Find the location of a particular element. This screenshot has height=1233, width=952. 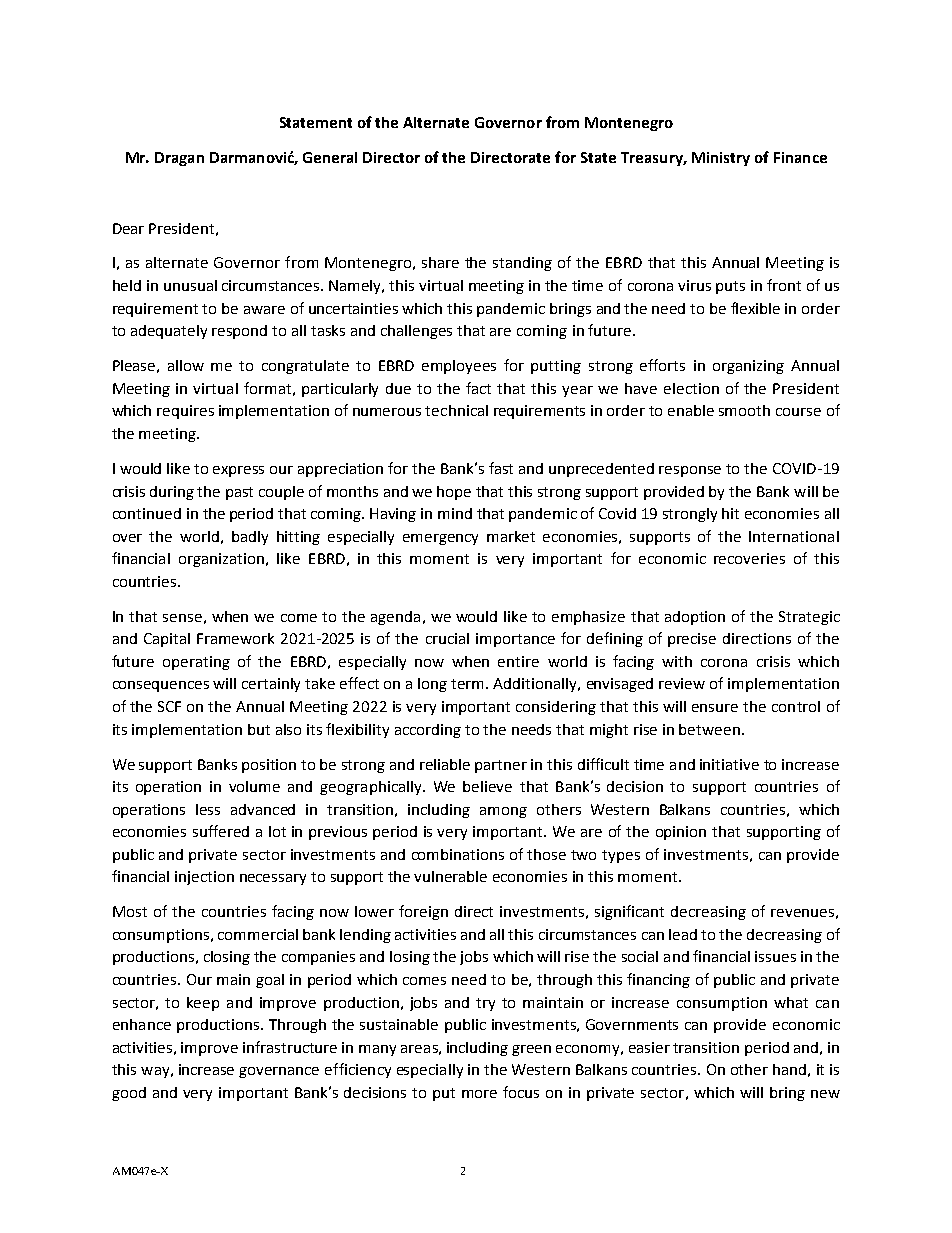

more is located at coordinates (479, 1094).
